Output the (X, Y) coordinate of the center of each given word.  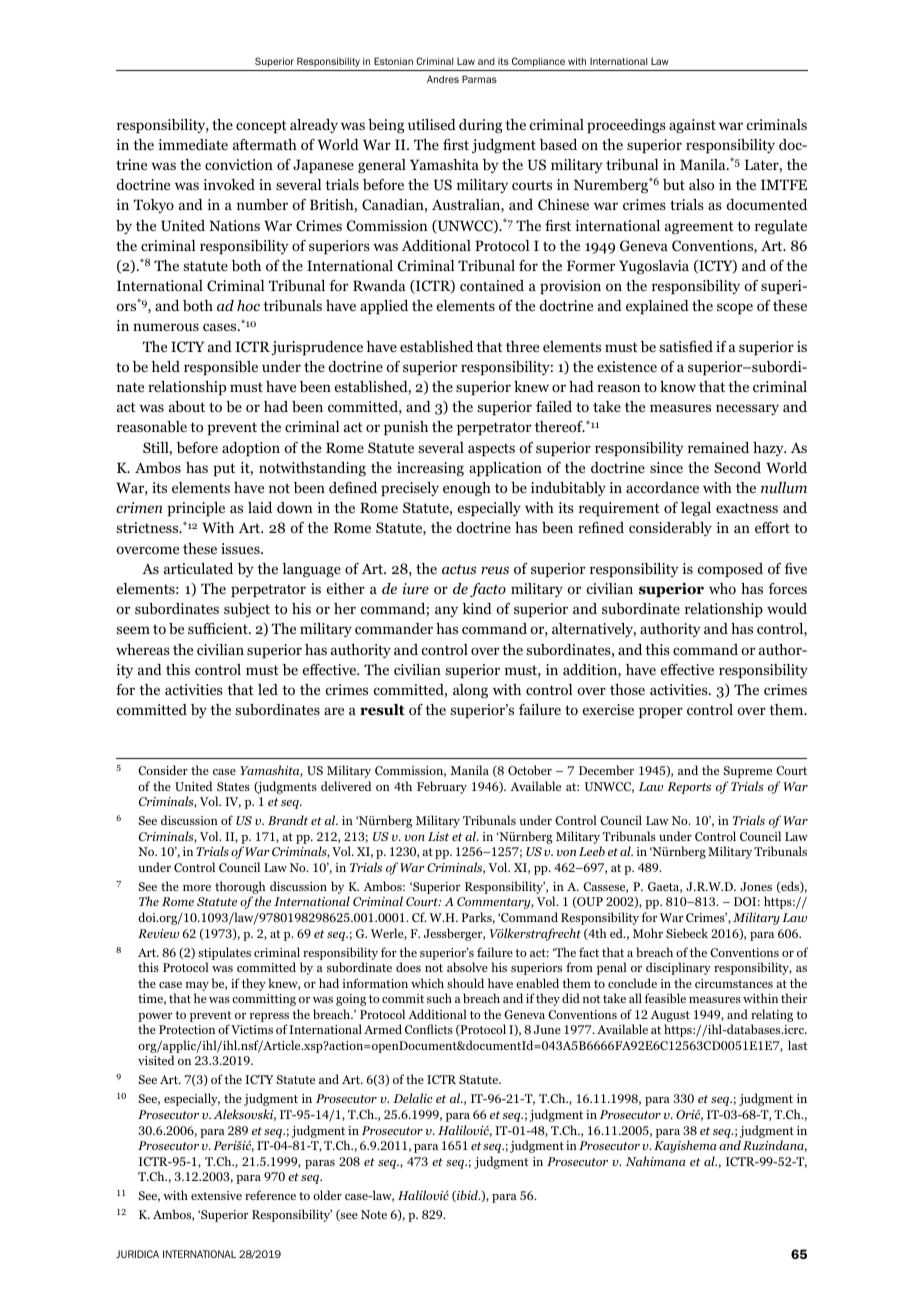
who (722, 588)
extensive (216, 1195)
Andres (443, 79)
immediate (193, 144)
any (446, 611)
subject (247, 610)
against (692, 126)
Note (374, 1214)
